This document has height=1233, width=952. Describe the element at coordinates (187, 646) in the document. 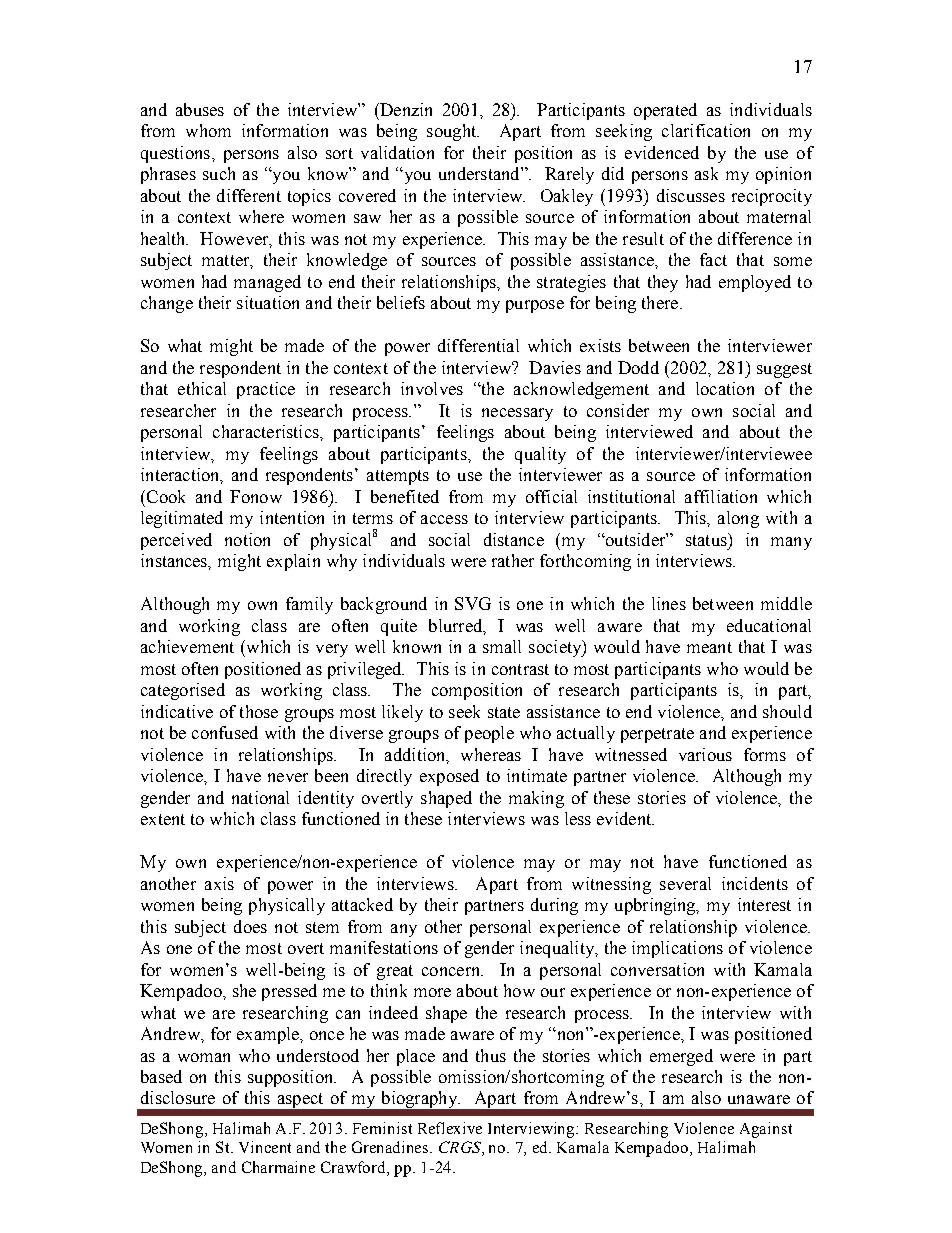

I see `achievement` at that location.
